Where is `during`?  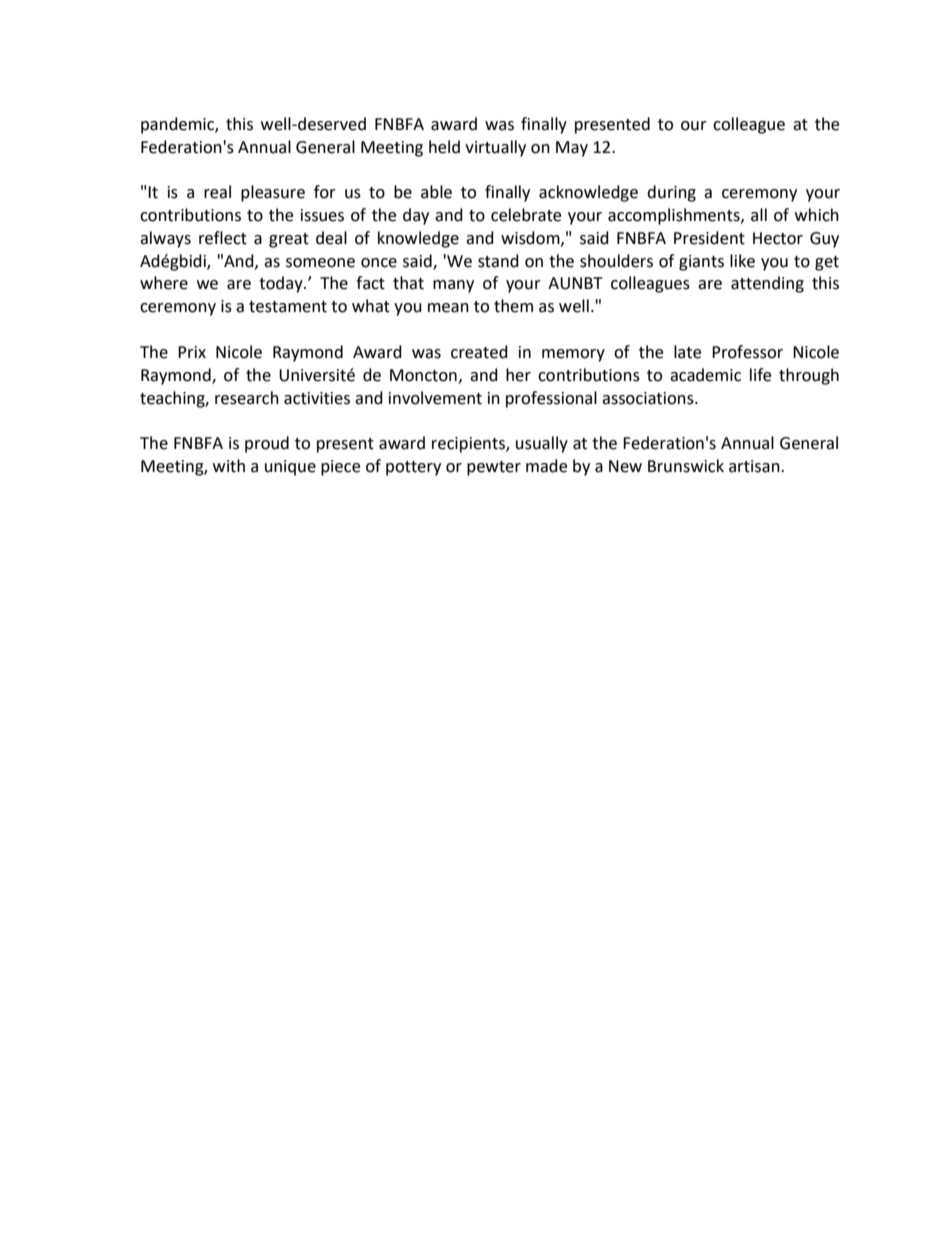
during is located at coordinates (671, 193).
